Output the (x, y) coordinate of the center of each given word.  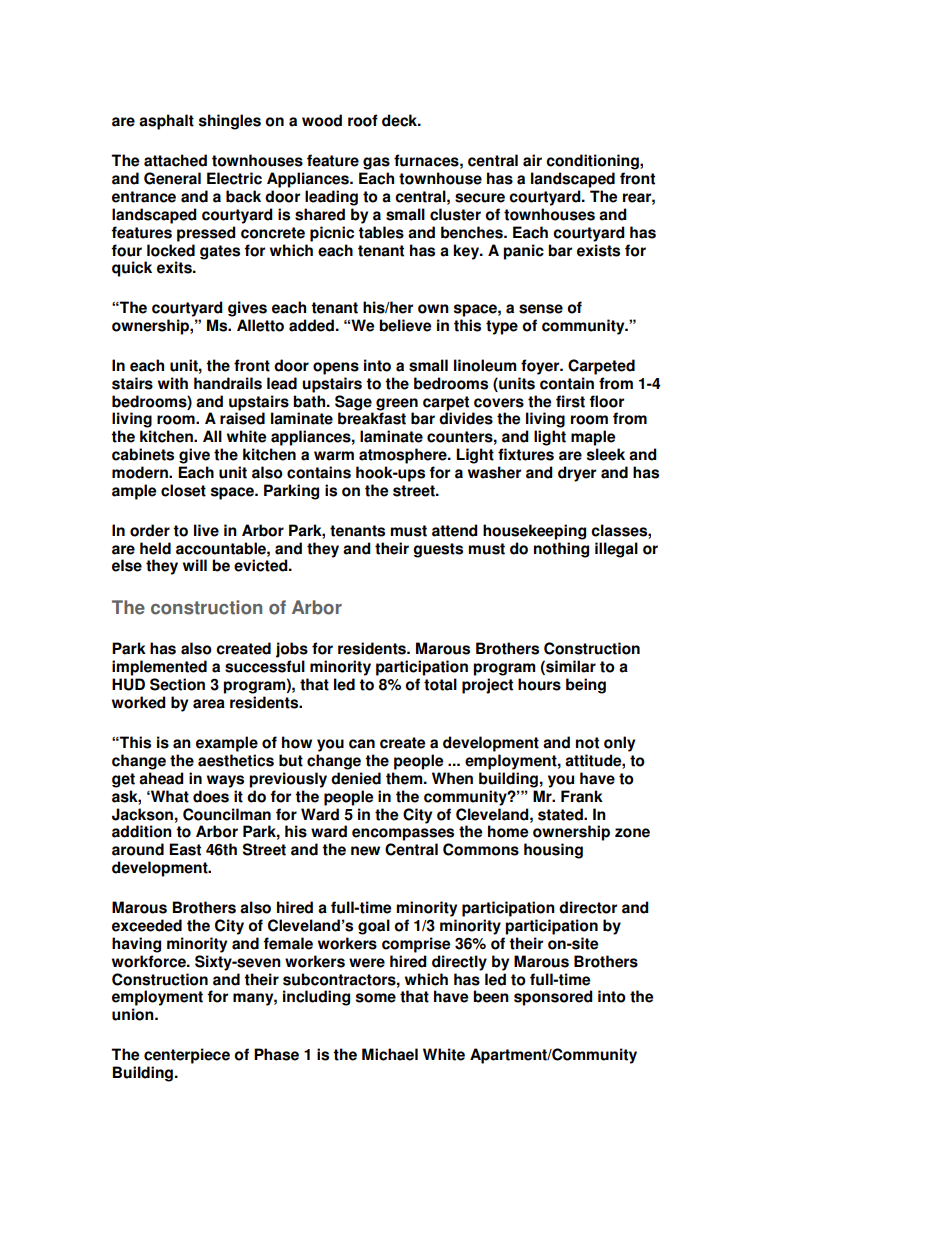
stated (561, 814)
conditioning (593, 162)
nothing (561, 550)
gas (376, 163)
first (570, 401)
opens (336, 368)
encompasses (403, 834)
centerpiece (187, 1056)
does (211, 796)
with (173, 383)
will (195, 565)
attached (175, 160)
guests (438, 550)
